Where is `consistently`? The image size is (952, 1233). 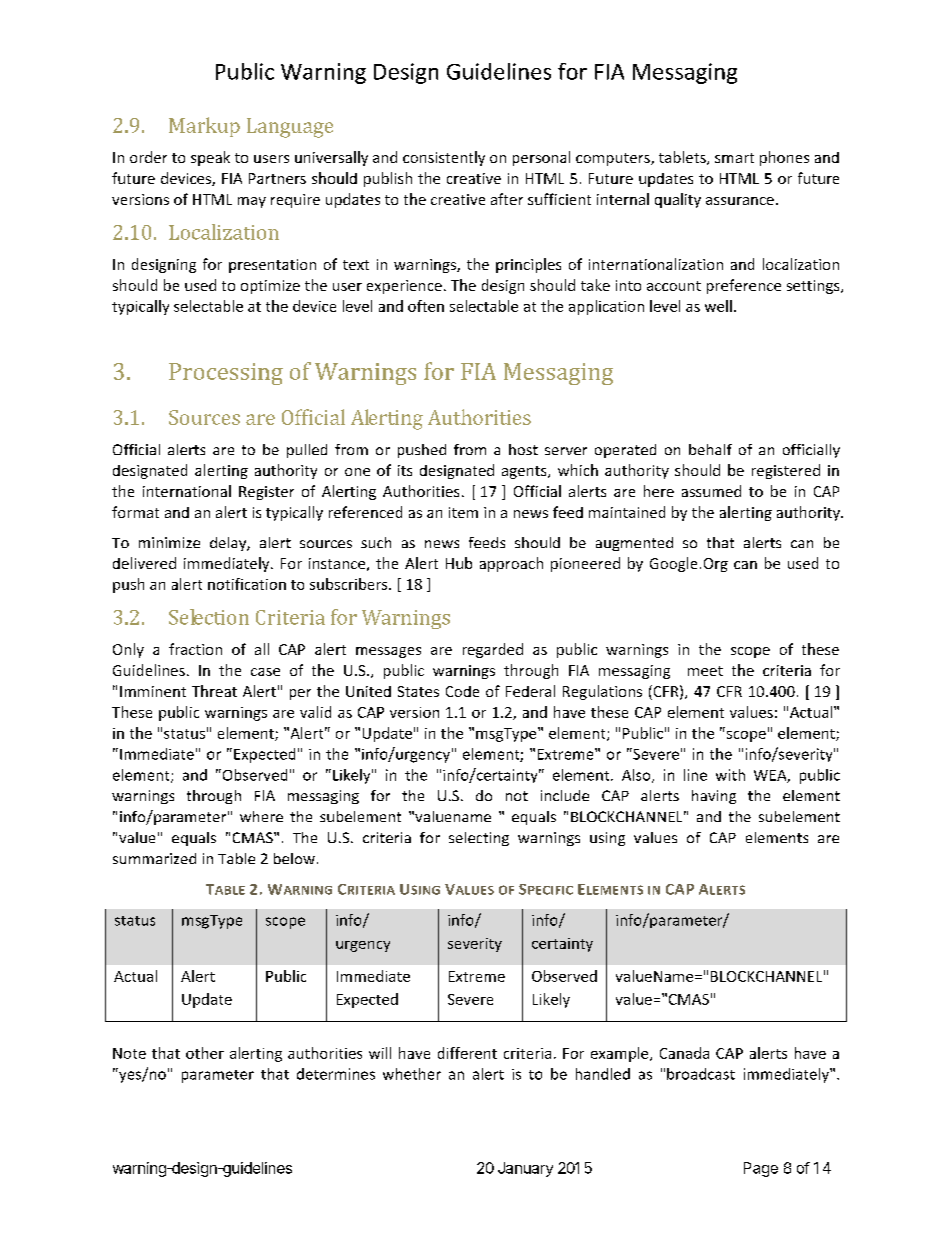 consistently is located at coordinates (444, 158).
